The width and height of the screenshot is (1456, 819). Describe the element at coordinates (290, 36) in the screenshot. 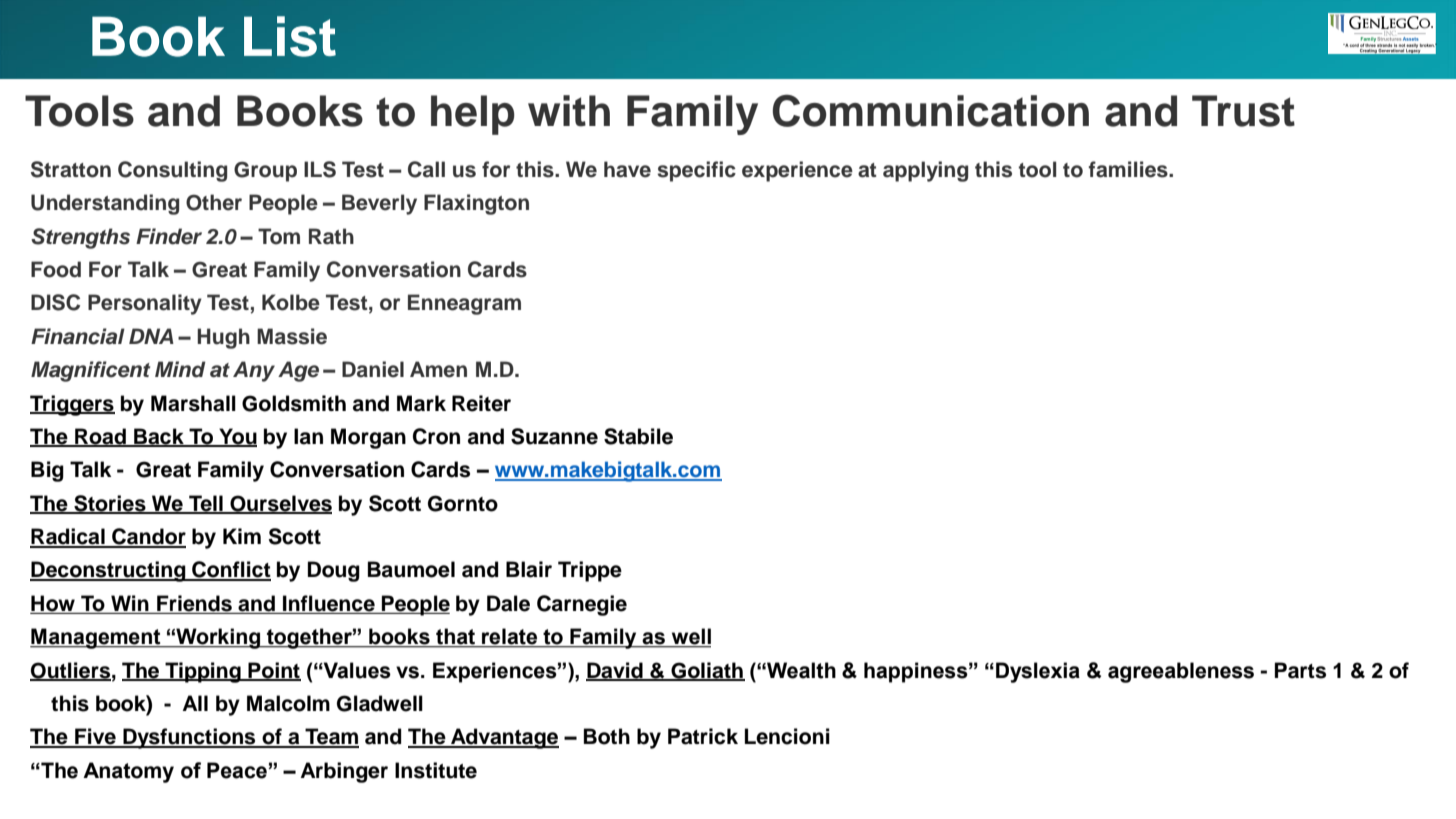

I see `List` at that location.
